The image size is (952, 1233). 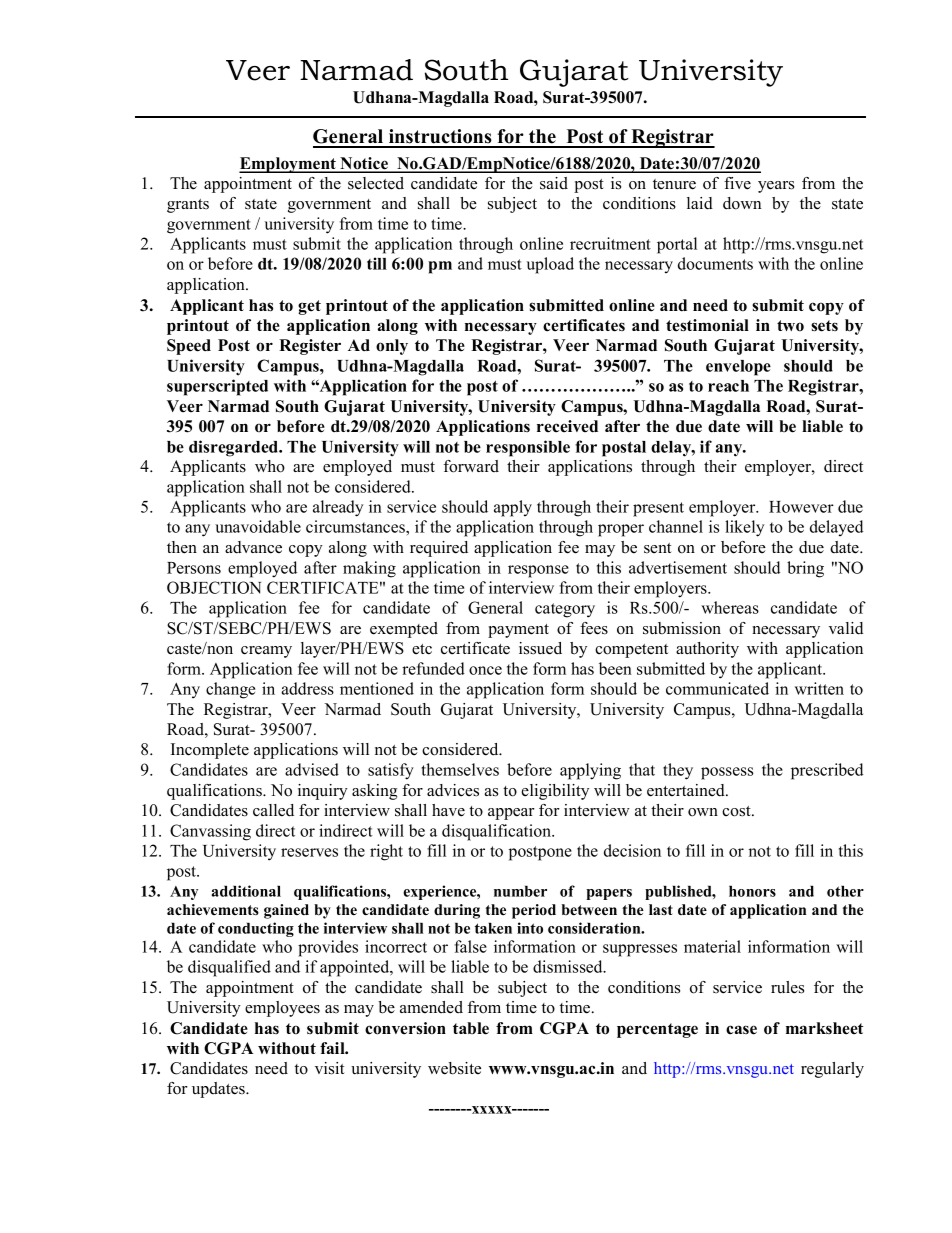 What do you see at coordinates (554, 183) in the screenshot?
I see `said` at bounding box center [554, 183].
